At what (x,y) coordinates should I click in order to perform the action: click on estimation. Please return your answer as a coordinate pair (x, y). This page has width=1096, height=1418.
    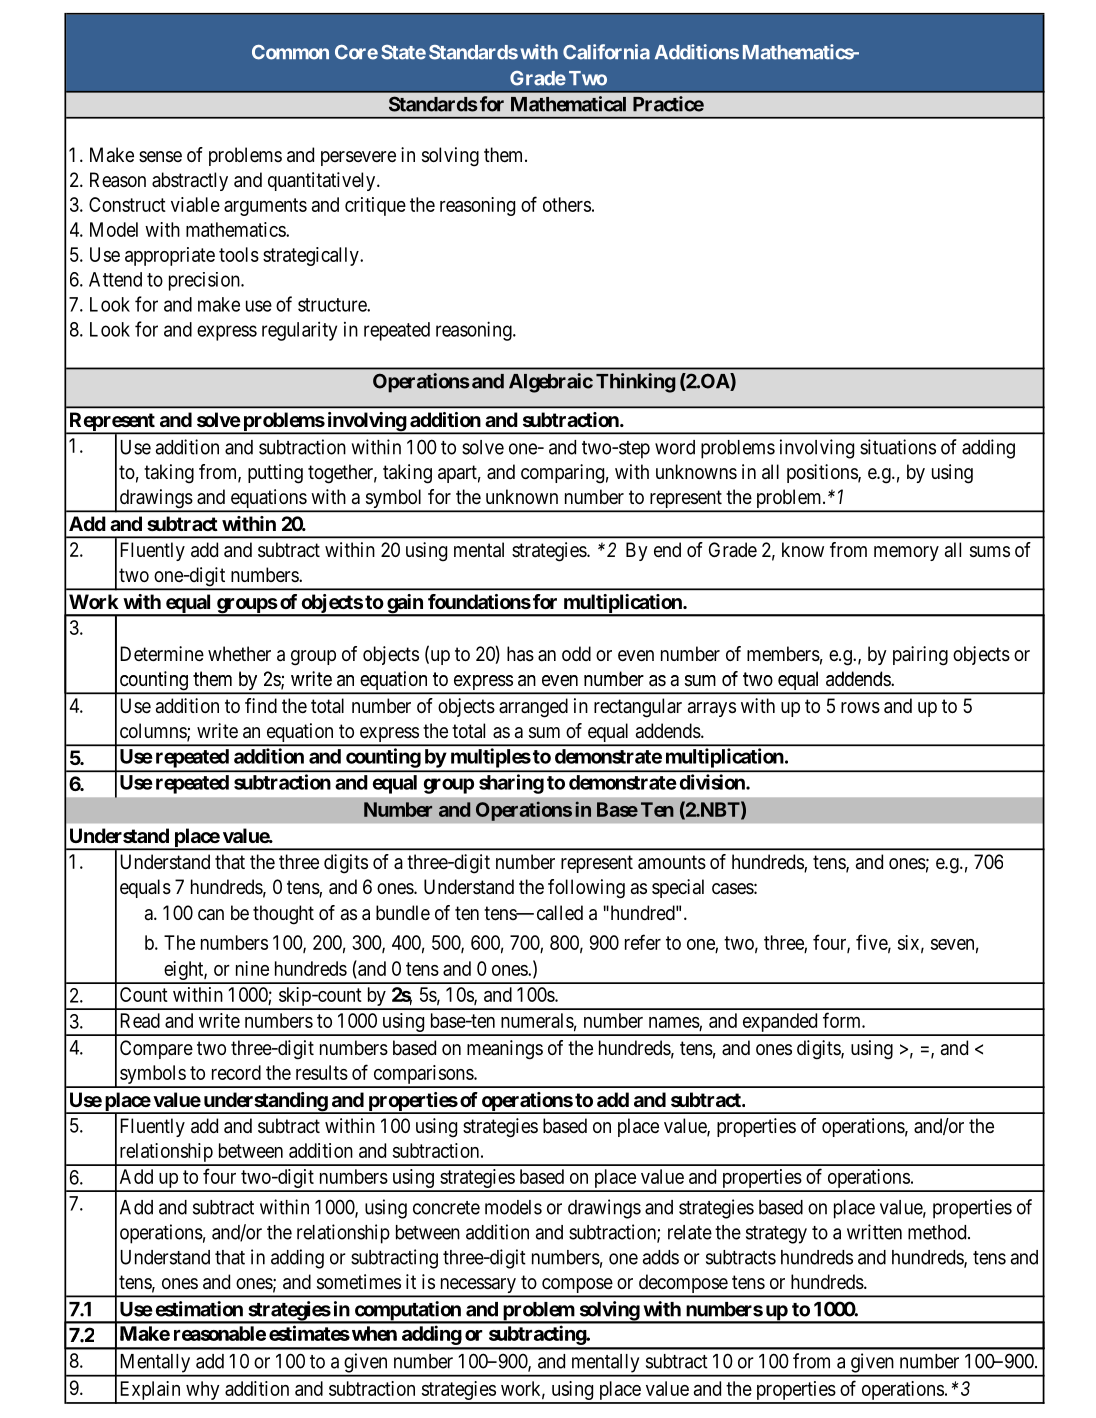
    Looking at the image, I should click on (199, 1309).
